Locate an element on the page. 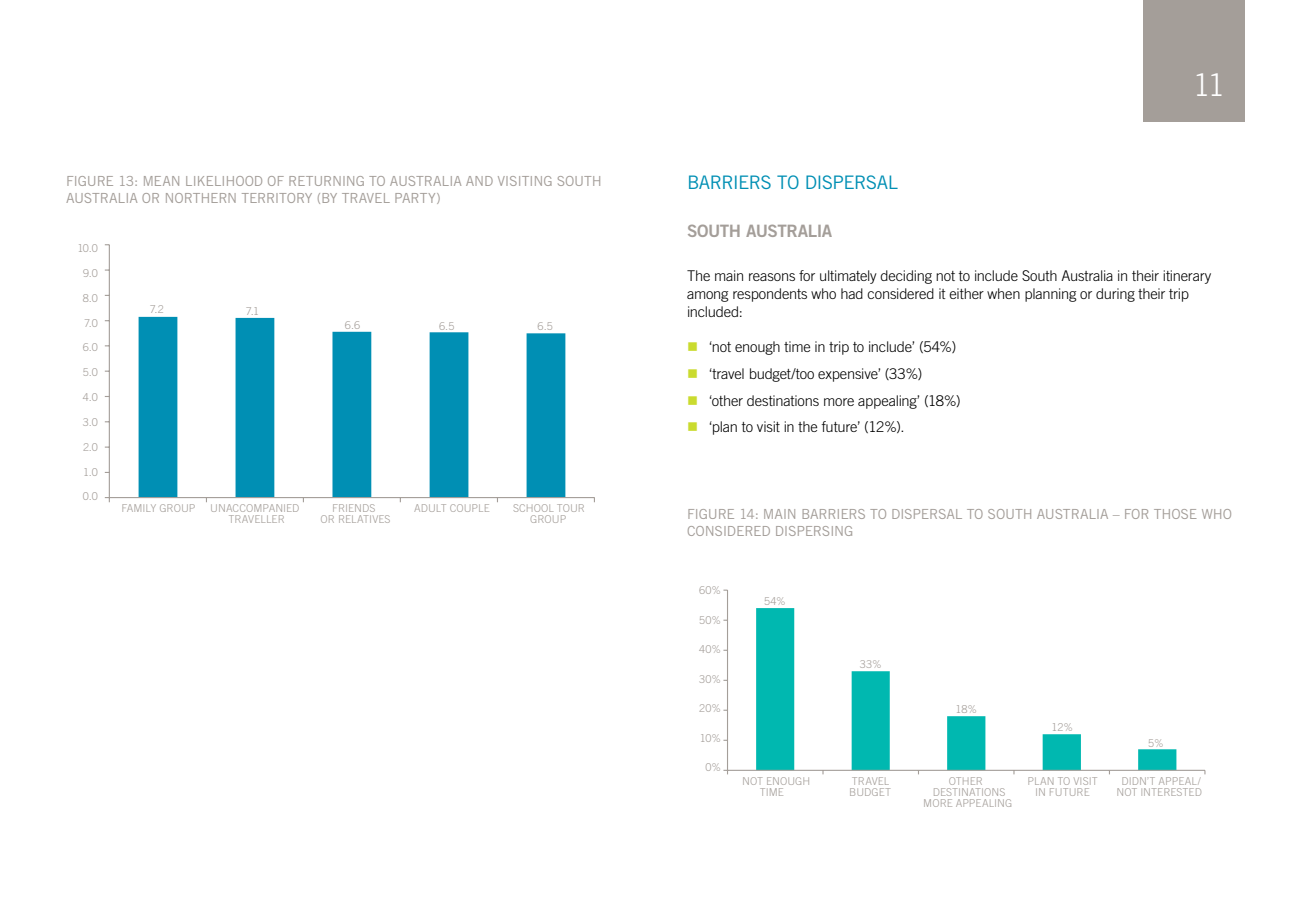 Image resolution: width=1308 pixels, height=924 pixels. itinerary is located at coordinates (1187, 277).
